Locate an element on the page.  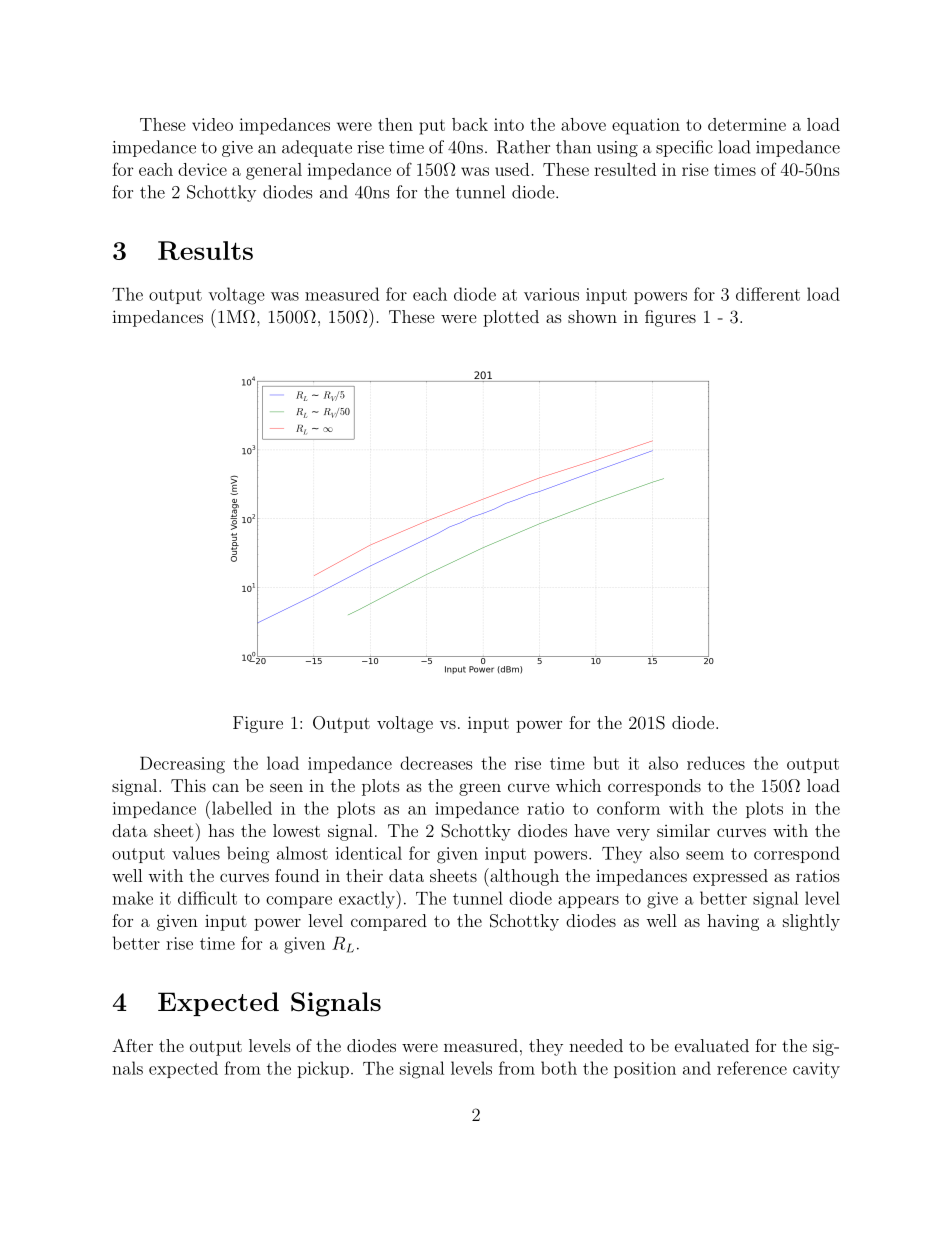
both is located at coordinates (559, 1068).
